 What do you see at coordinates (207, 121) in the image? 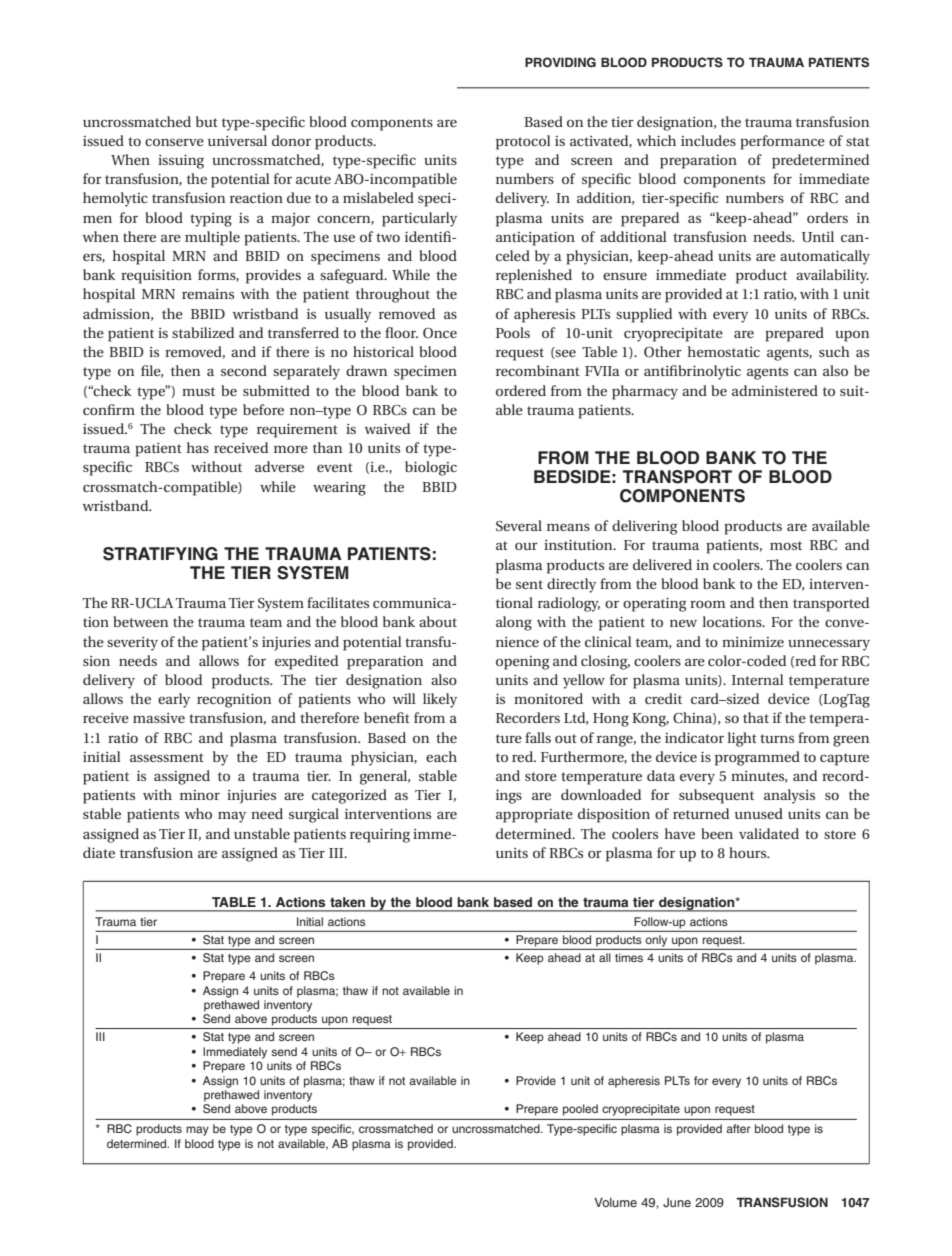
I see `but` at bounding box center [207, 121].
